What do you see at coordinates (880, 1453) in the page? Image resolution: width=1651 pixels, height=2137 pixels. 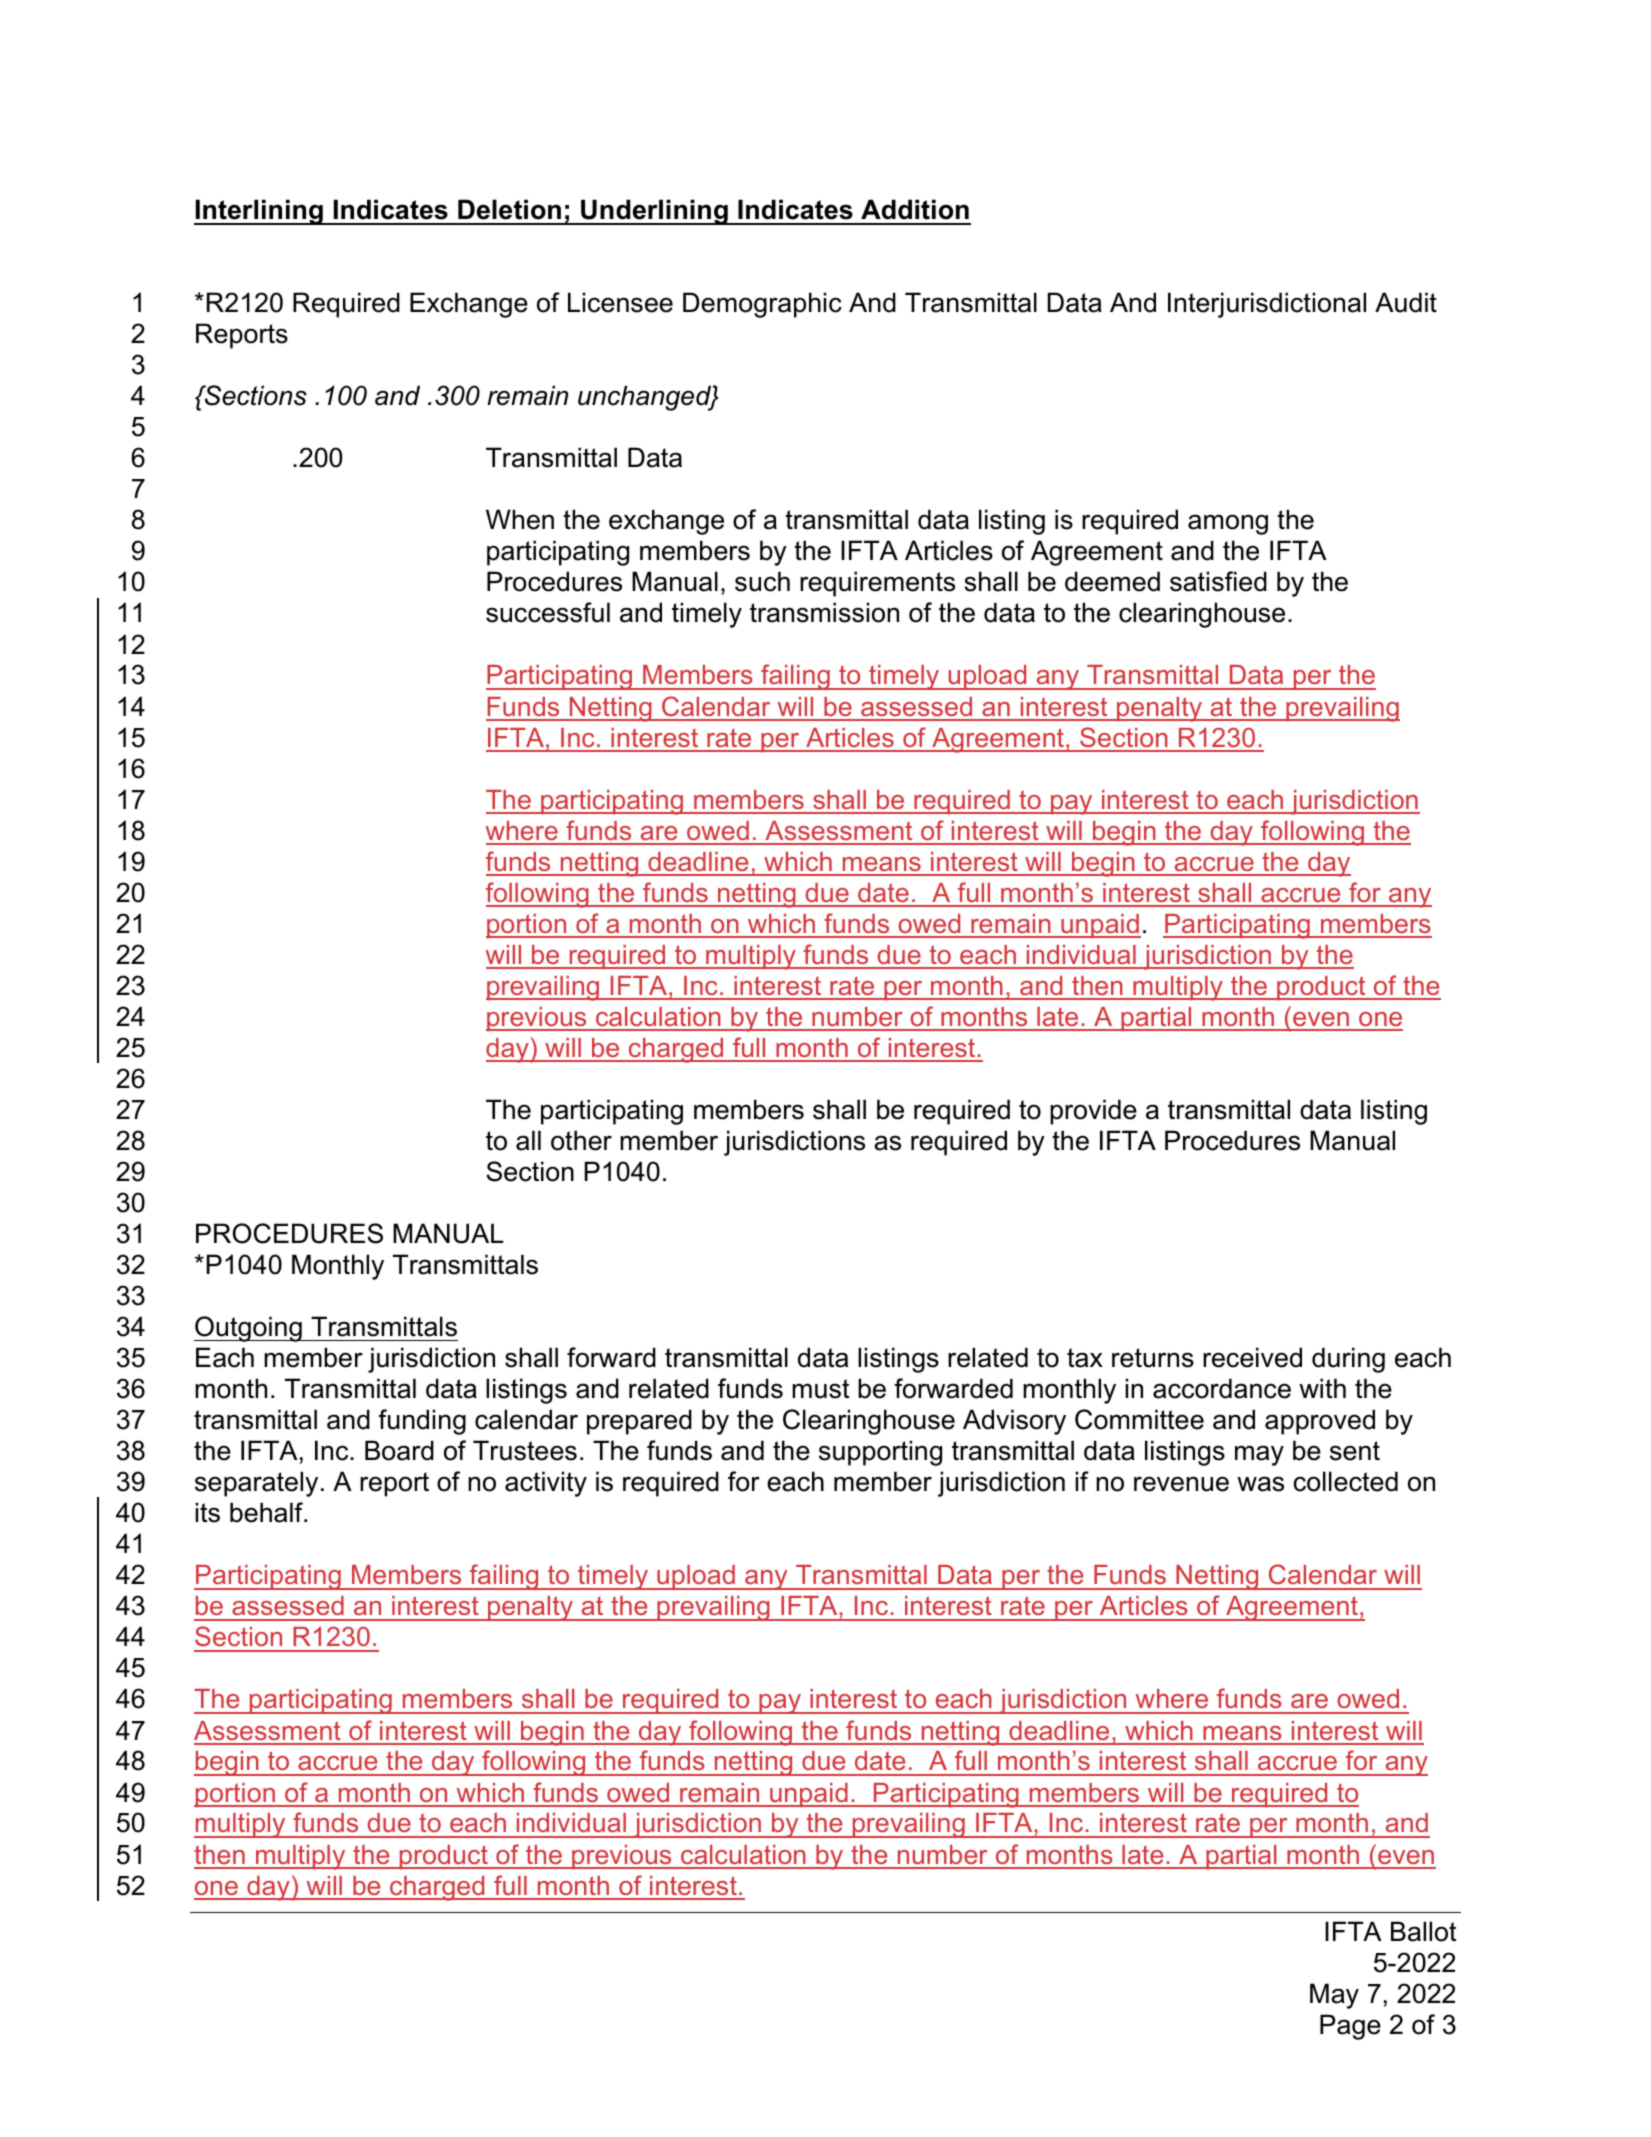 I see `supporting` at bounding box center [880, 1453].
